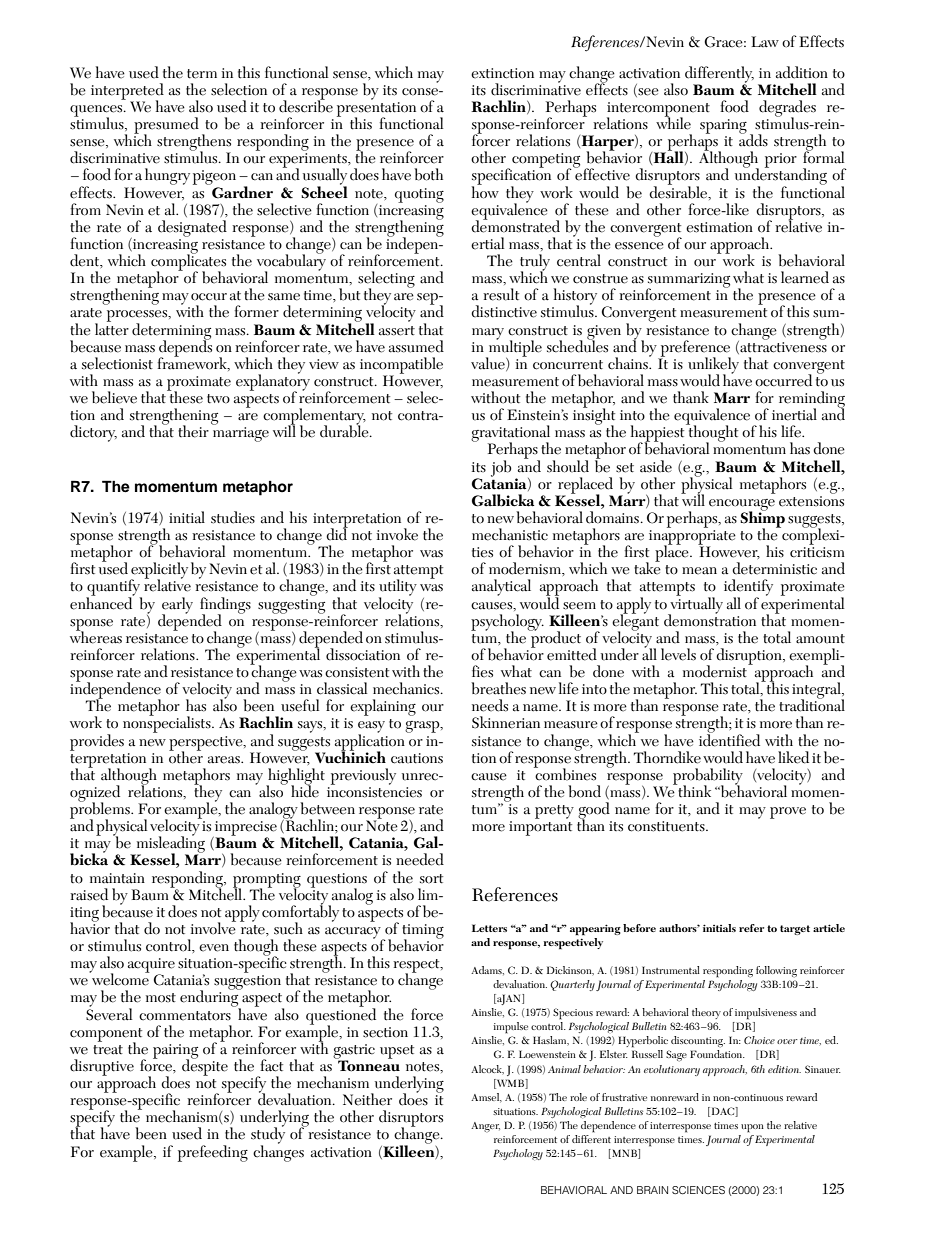 The height and width of the image is (1233, 952). Describe the element at coordinates (752, 1128) in the image. I see `upon` at that location.
